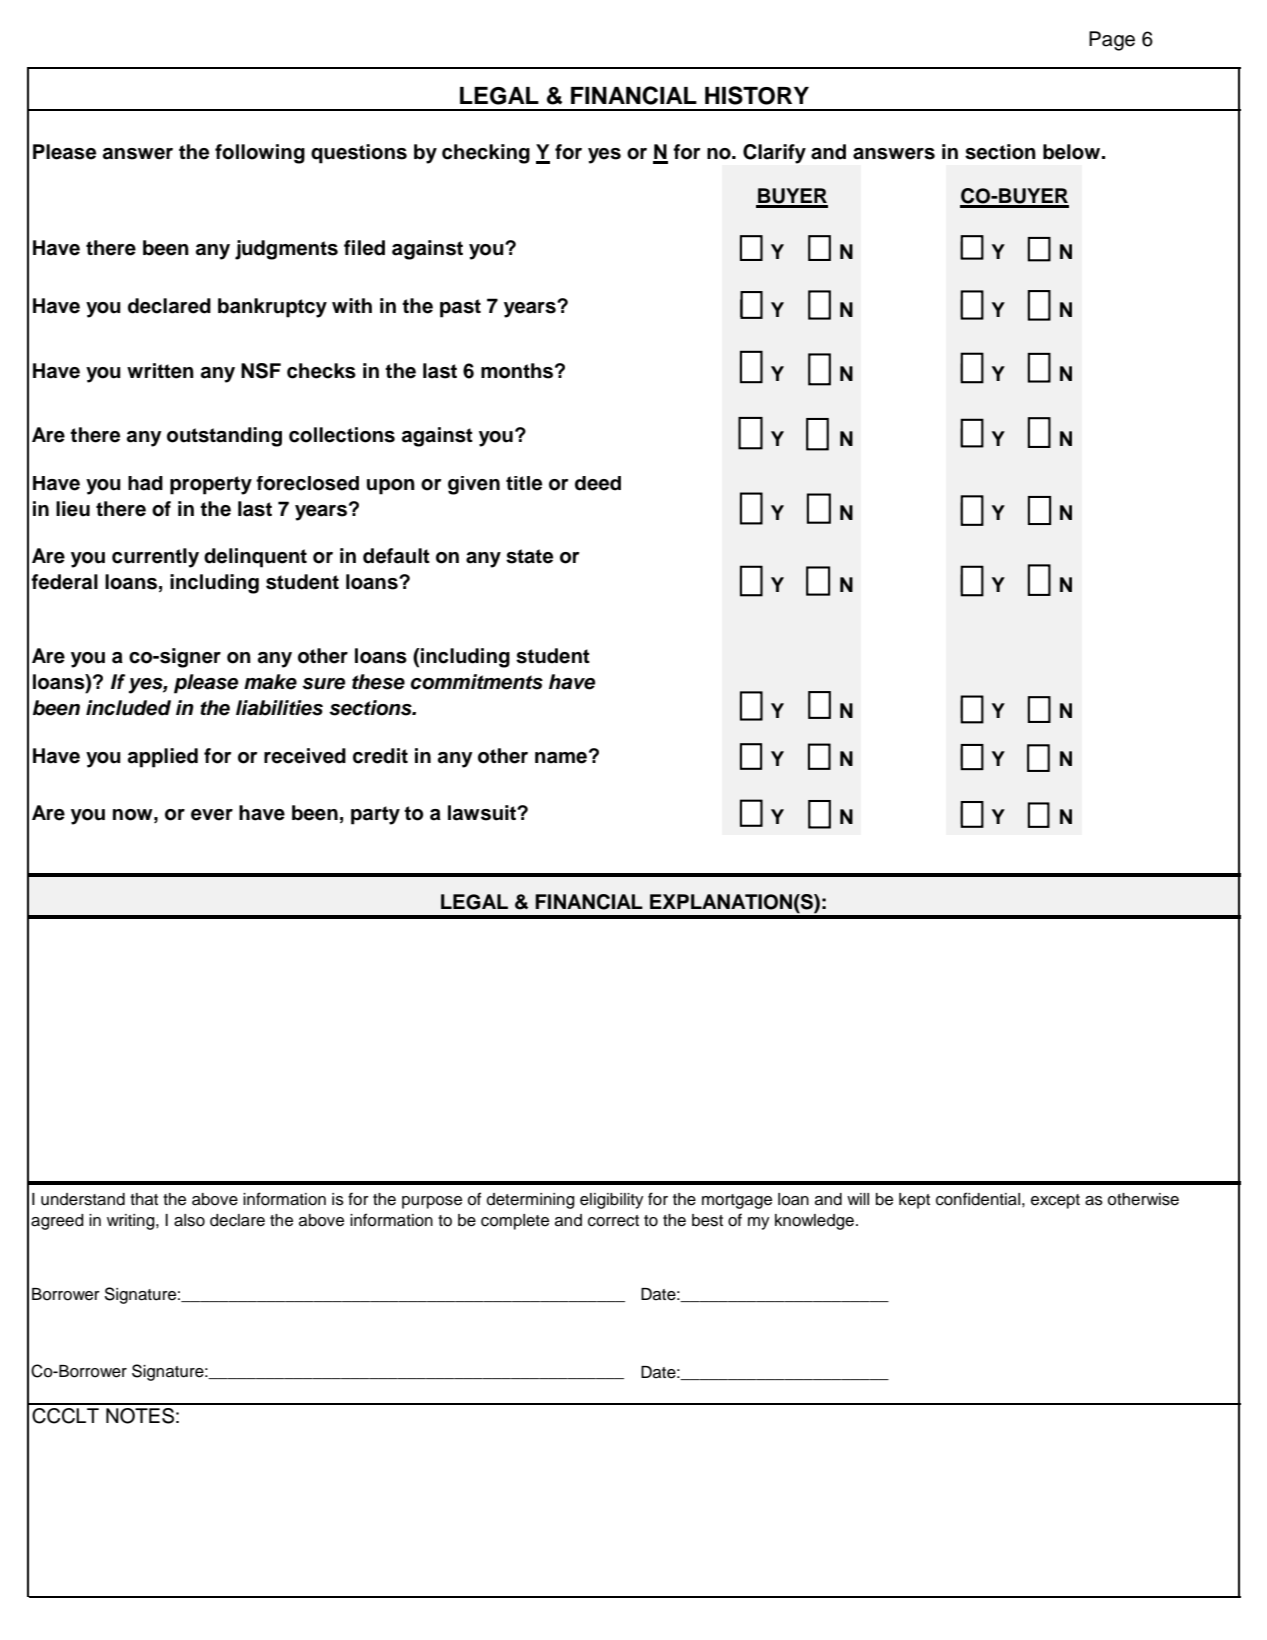  I want to click on Clarify, so click(774, 154).
